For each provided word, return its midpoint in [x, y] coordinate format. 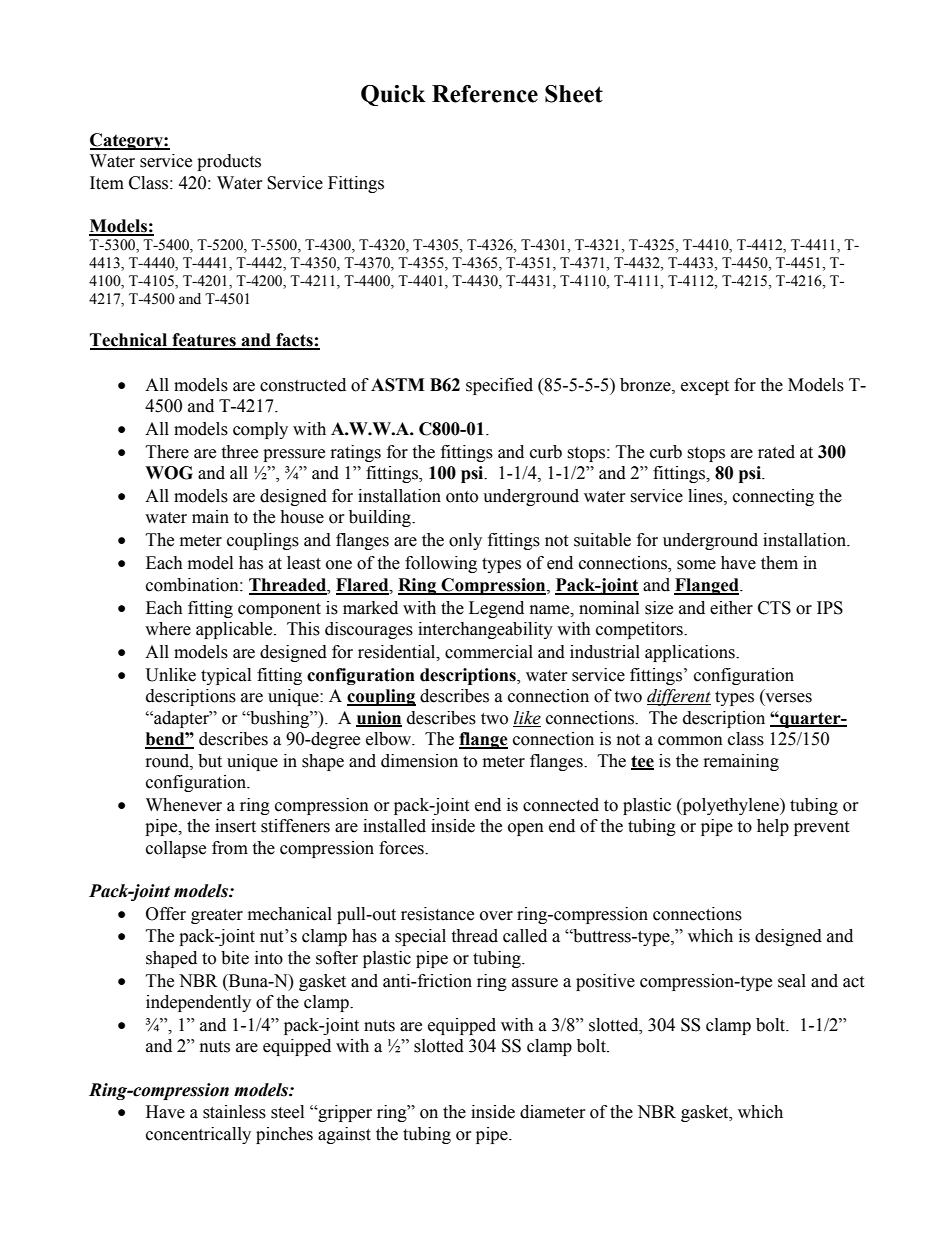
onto [462, 497]
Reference [485, 94]
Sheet [574, 94]
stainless [234, 1112]
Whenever [184, 805]
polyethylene [730, 806]
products [229, 162]
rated [776, 452]
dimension [419, 761]
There [167, 452]
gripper [344, 1113]
